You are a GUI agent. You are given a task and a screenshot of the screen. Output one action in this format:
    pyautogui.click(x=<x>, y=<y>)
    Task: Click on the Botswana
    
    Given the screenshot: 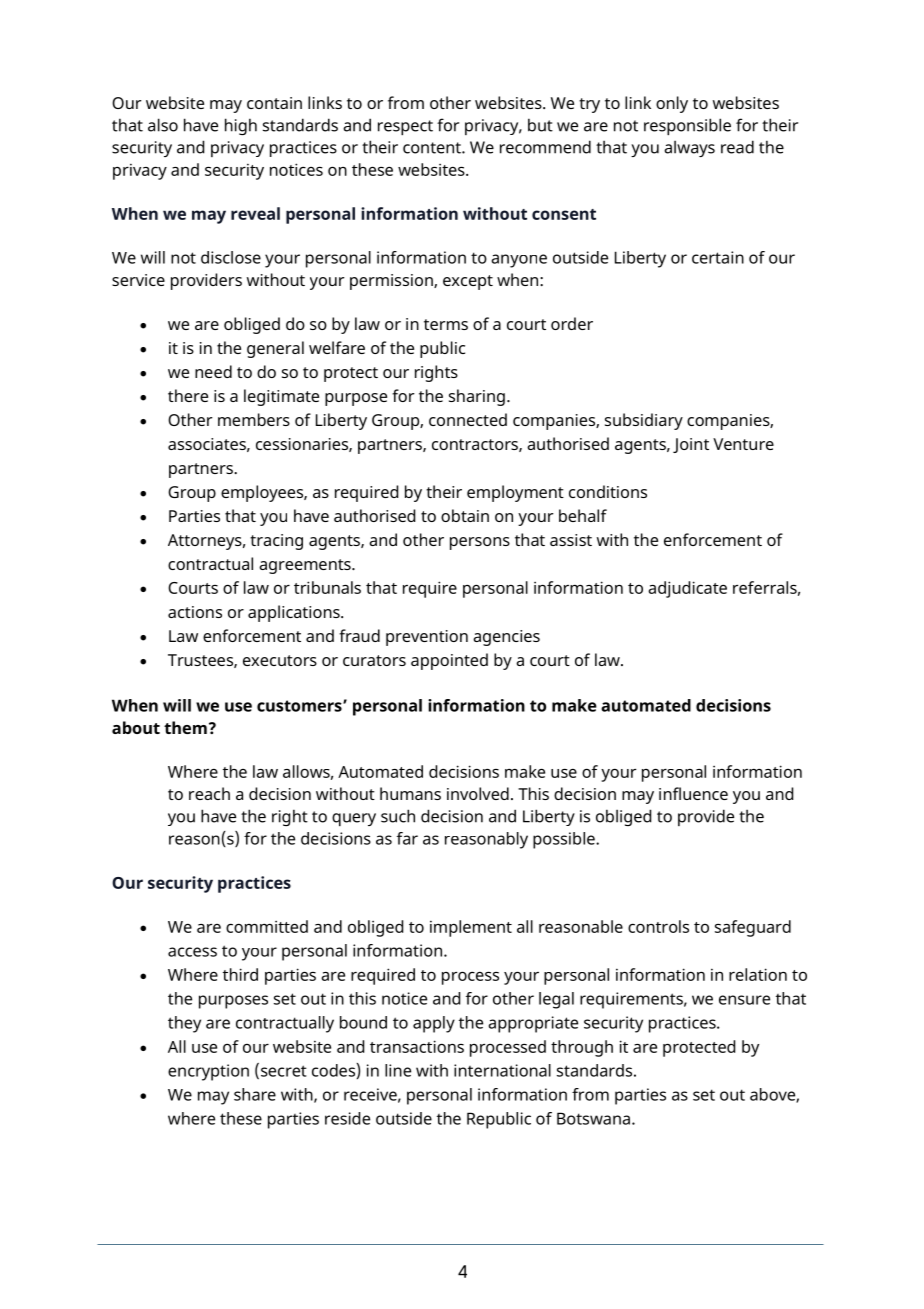 What is the action you would take?
    pyautogui.click(x=593, y=1118)
